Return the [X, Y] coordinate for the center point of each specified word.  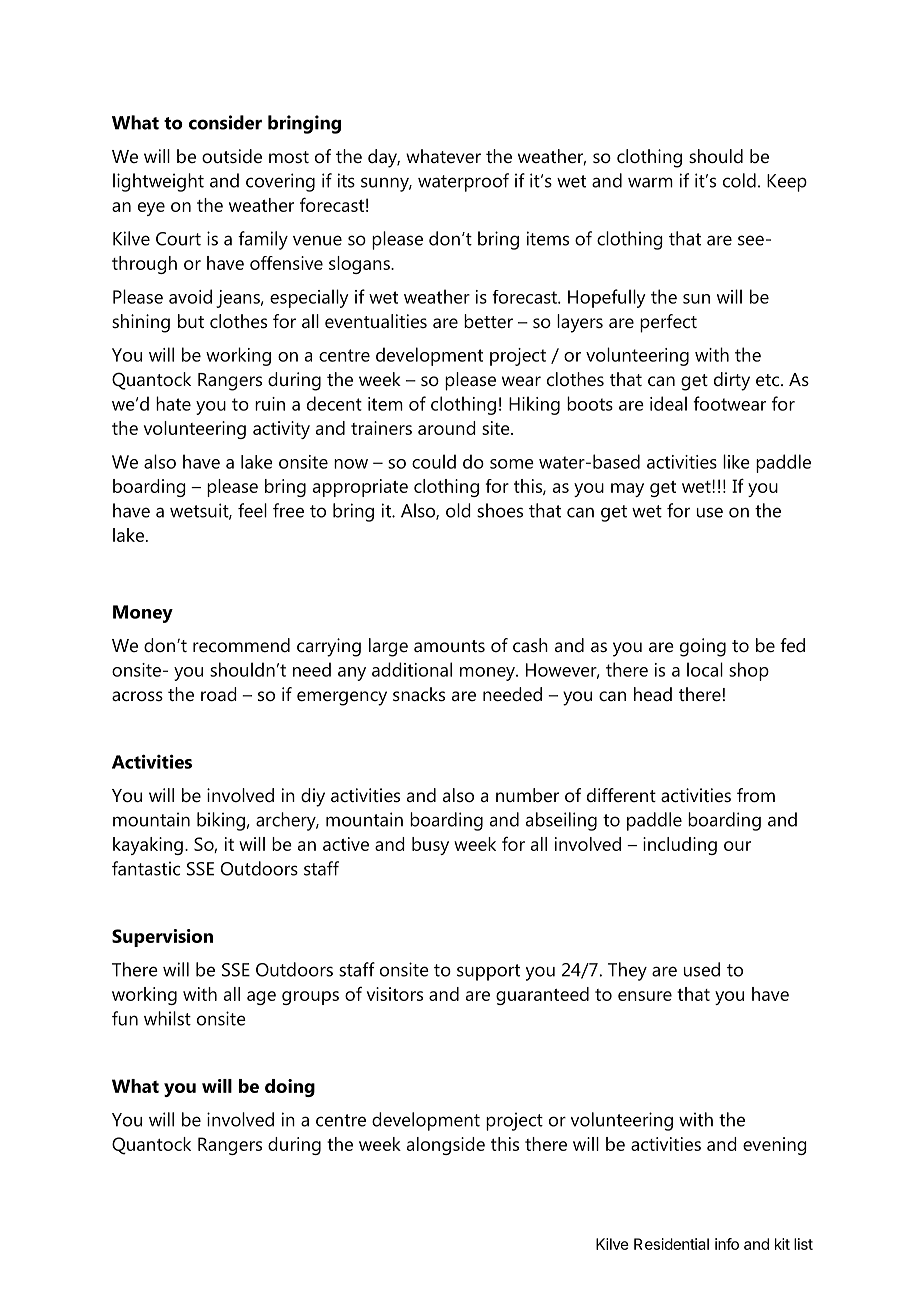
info [727, 1244]
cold [739, 180]
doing [290, 1088]
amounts [449, 646]
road [219, 694]
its [346, 180]
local [705, 669]
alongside [446, 1146]
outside [232, 156]
